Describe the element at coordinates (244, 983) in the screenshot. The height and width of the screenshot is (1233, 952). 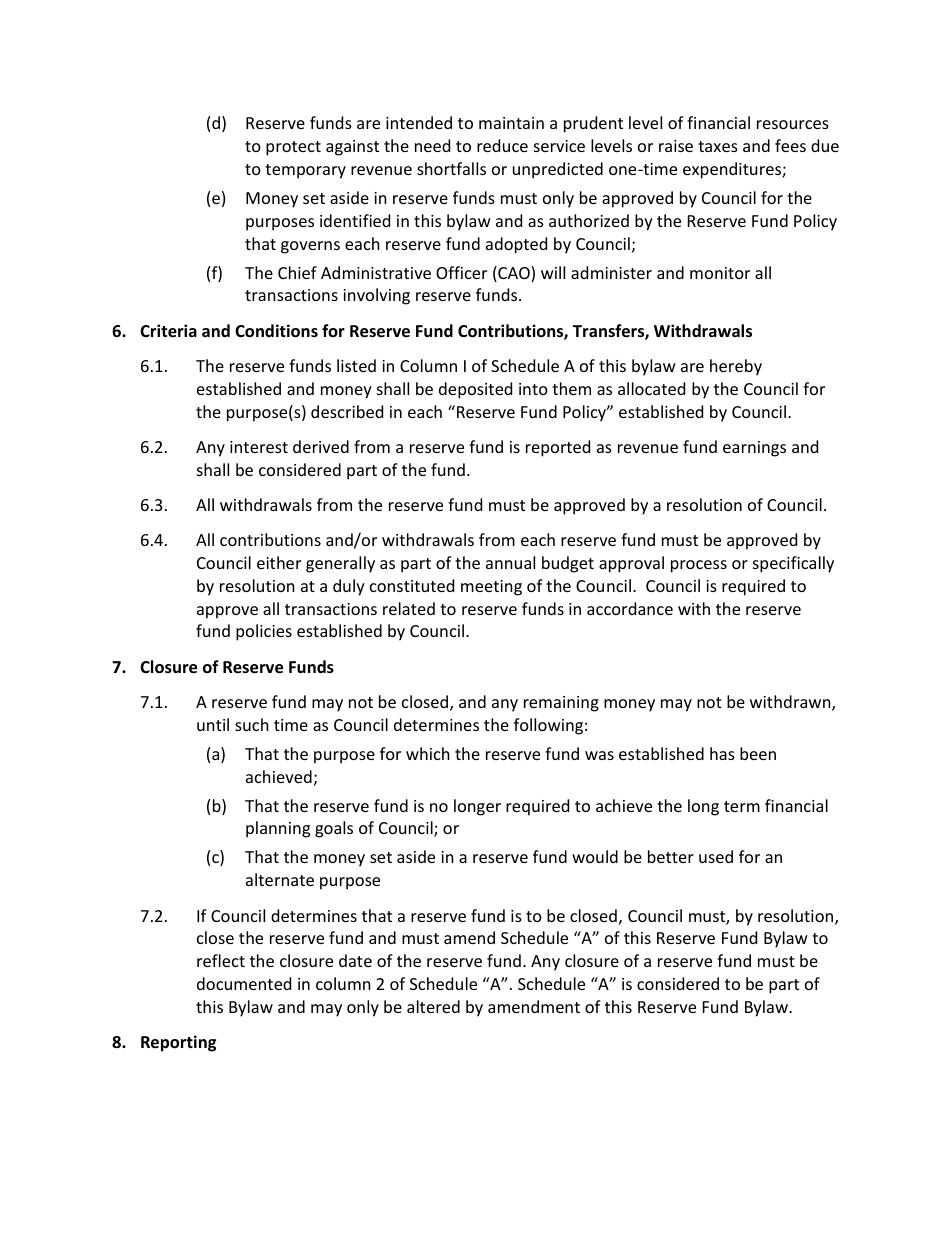
I see `documented` at that location.
